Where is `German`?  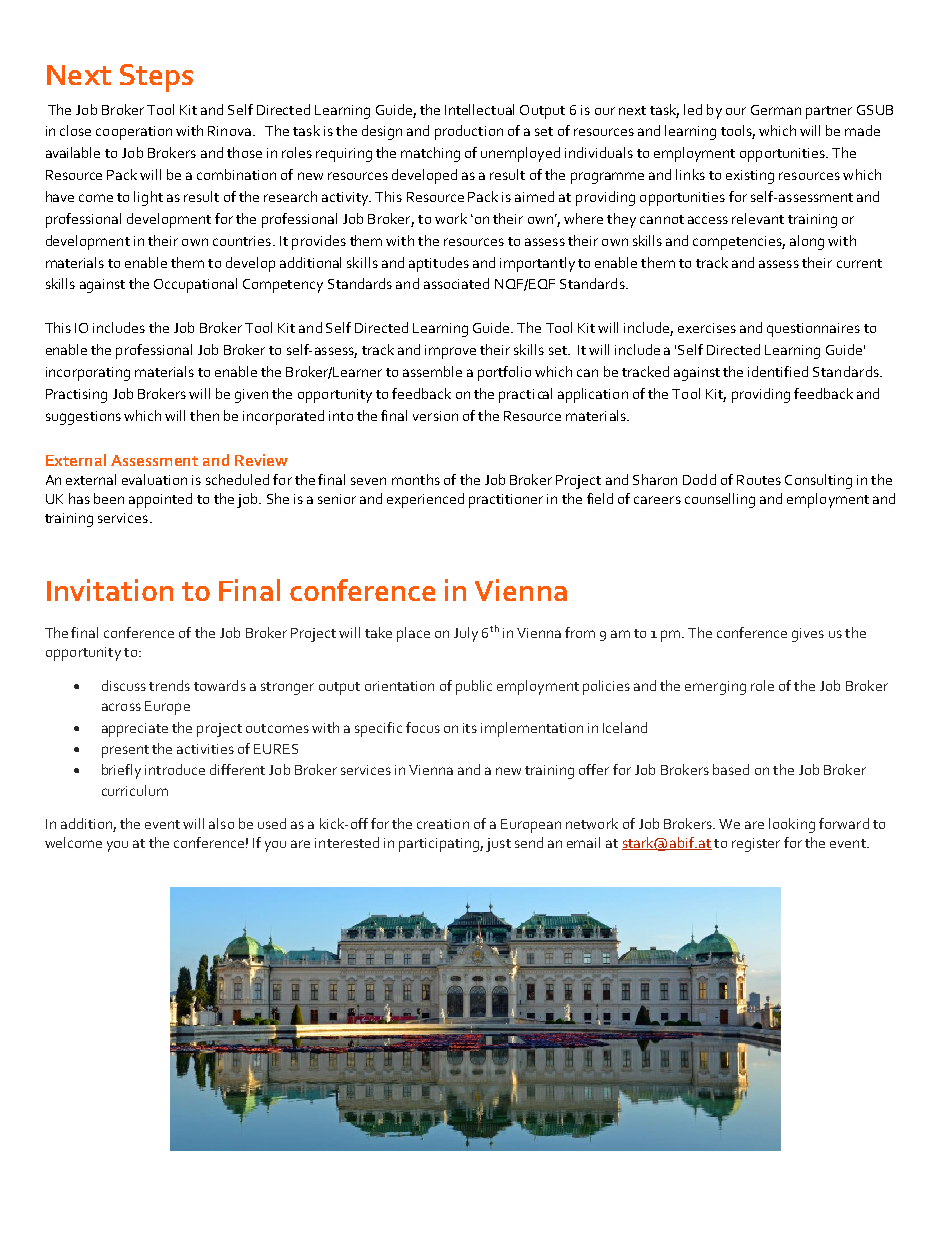 German is located at coordinates (776, 110).
